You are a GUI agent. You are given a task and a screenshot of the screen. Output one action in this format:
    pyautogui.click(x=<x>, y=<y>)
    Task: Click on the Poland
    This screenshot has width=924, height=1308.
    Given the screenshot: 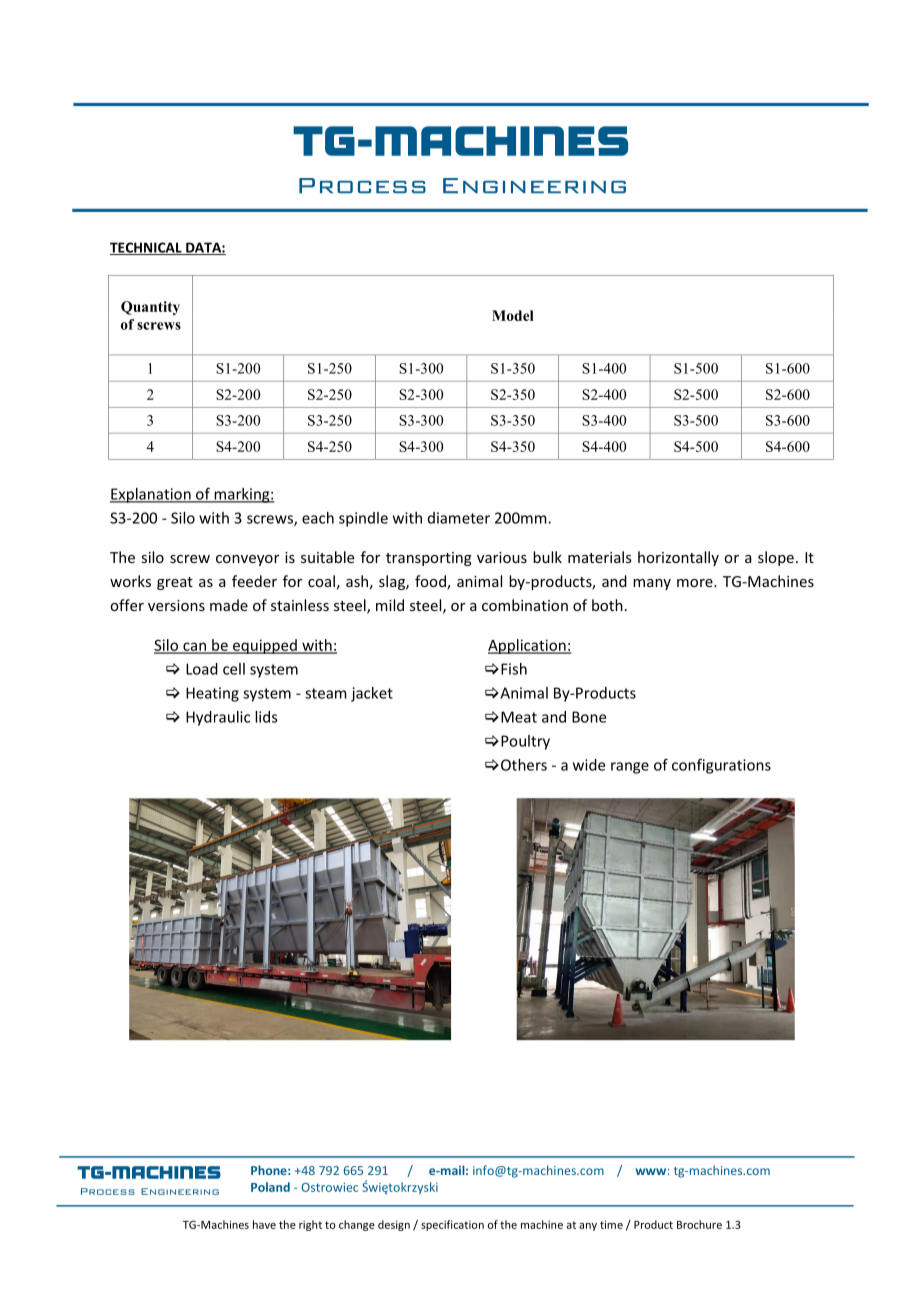 What is the action you would take?
    pyautogui.click(x=270, y=1187)
